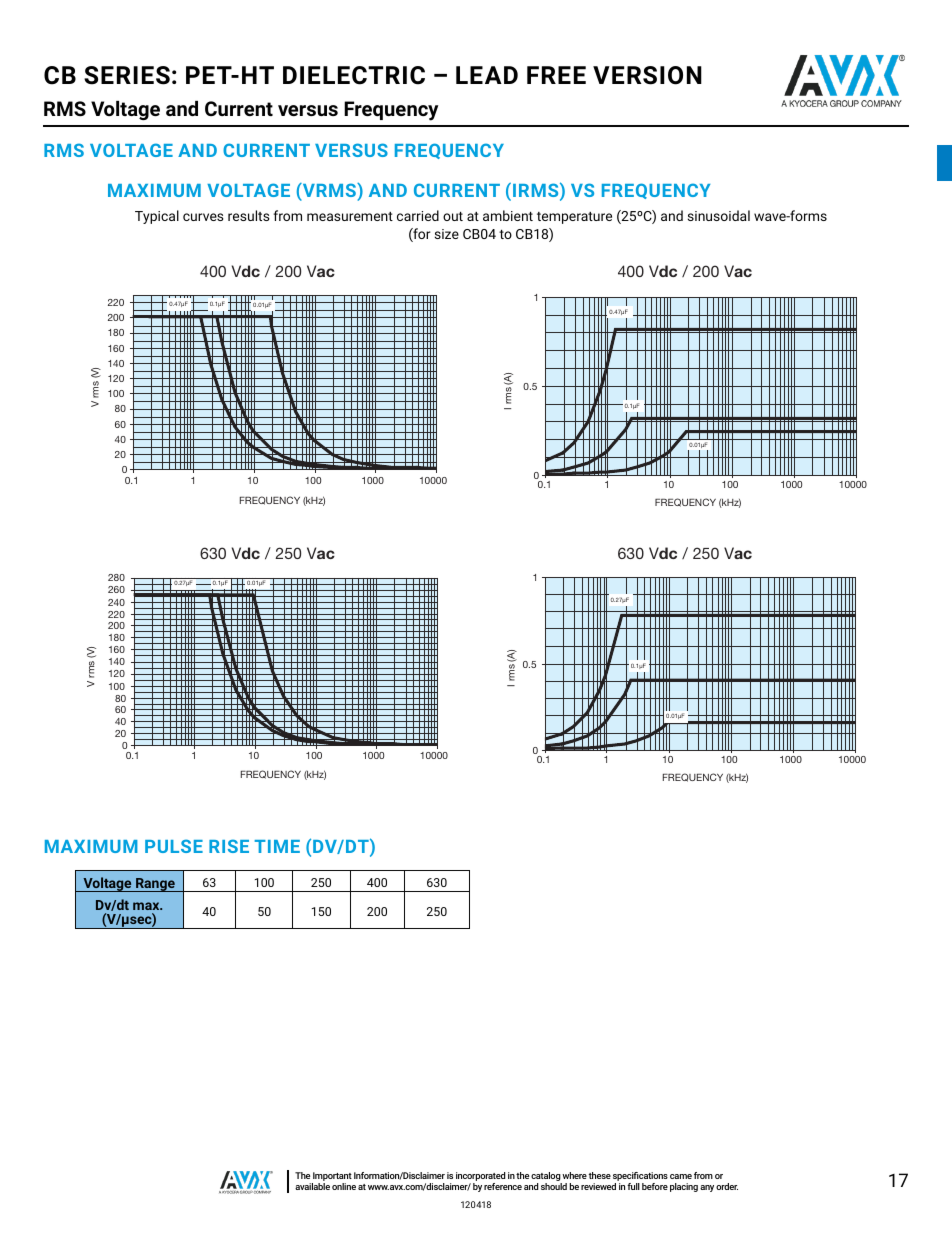 This page has width=952, height=1233. What do you see at coordinates (487, 75) in the page?
I see `LEAD` at bounding box center [487, 75].
